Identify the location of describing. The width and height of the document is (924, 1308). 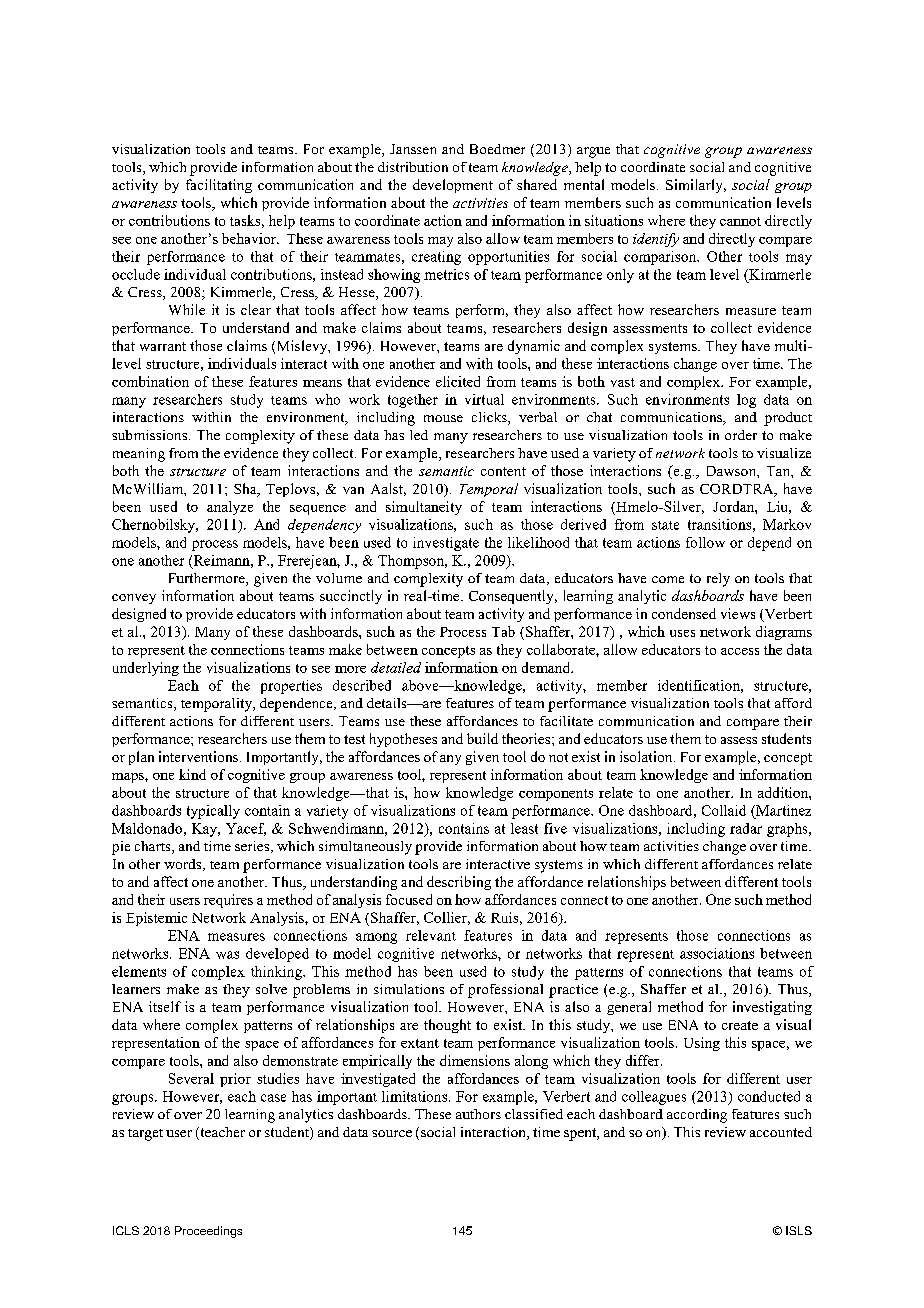
(459, 883).
